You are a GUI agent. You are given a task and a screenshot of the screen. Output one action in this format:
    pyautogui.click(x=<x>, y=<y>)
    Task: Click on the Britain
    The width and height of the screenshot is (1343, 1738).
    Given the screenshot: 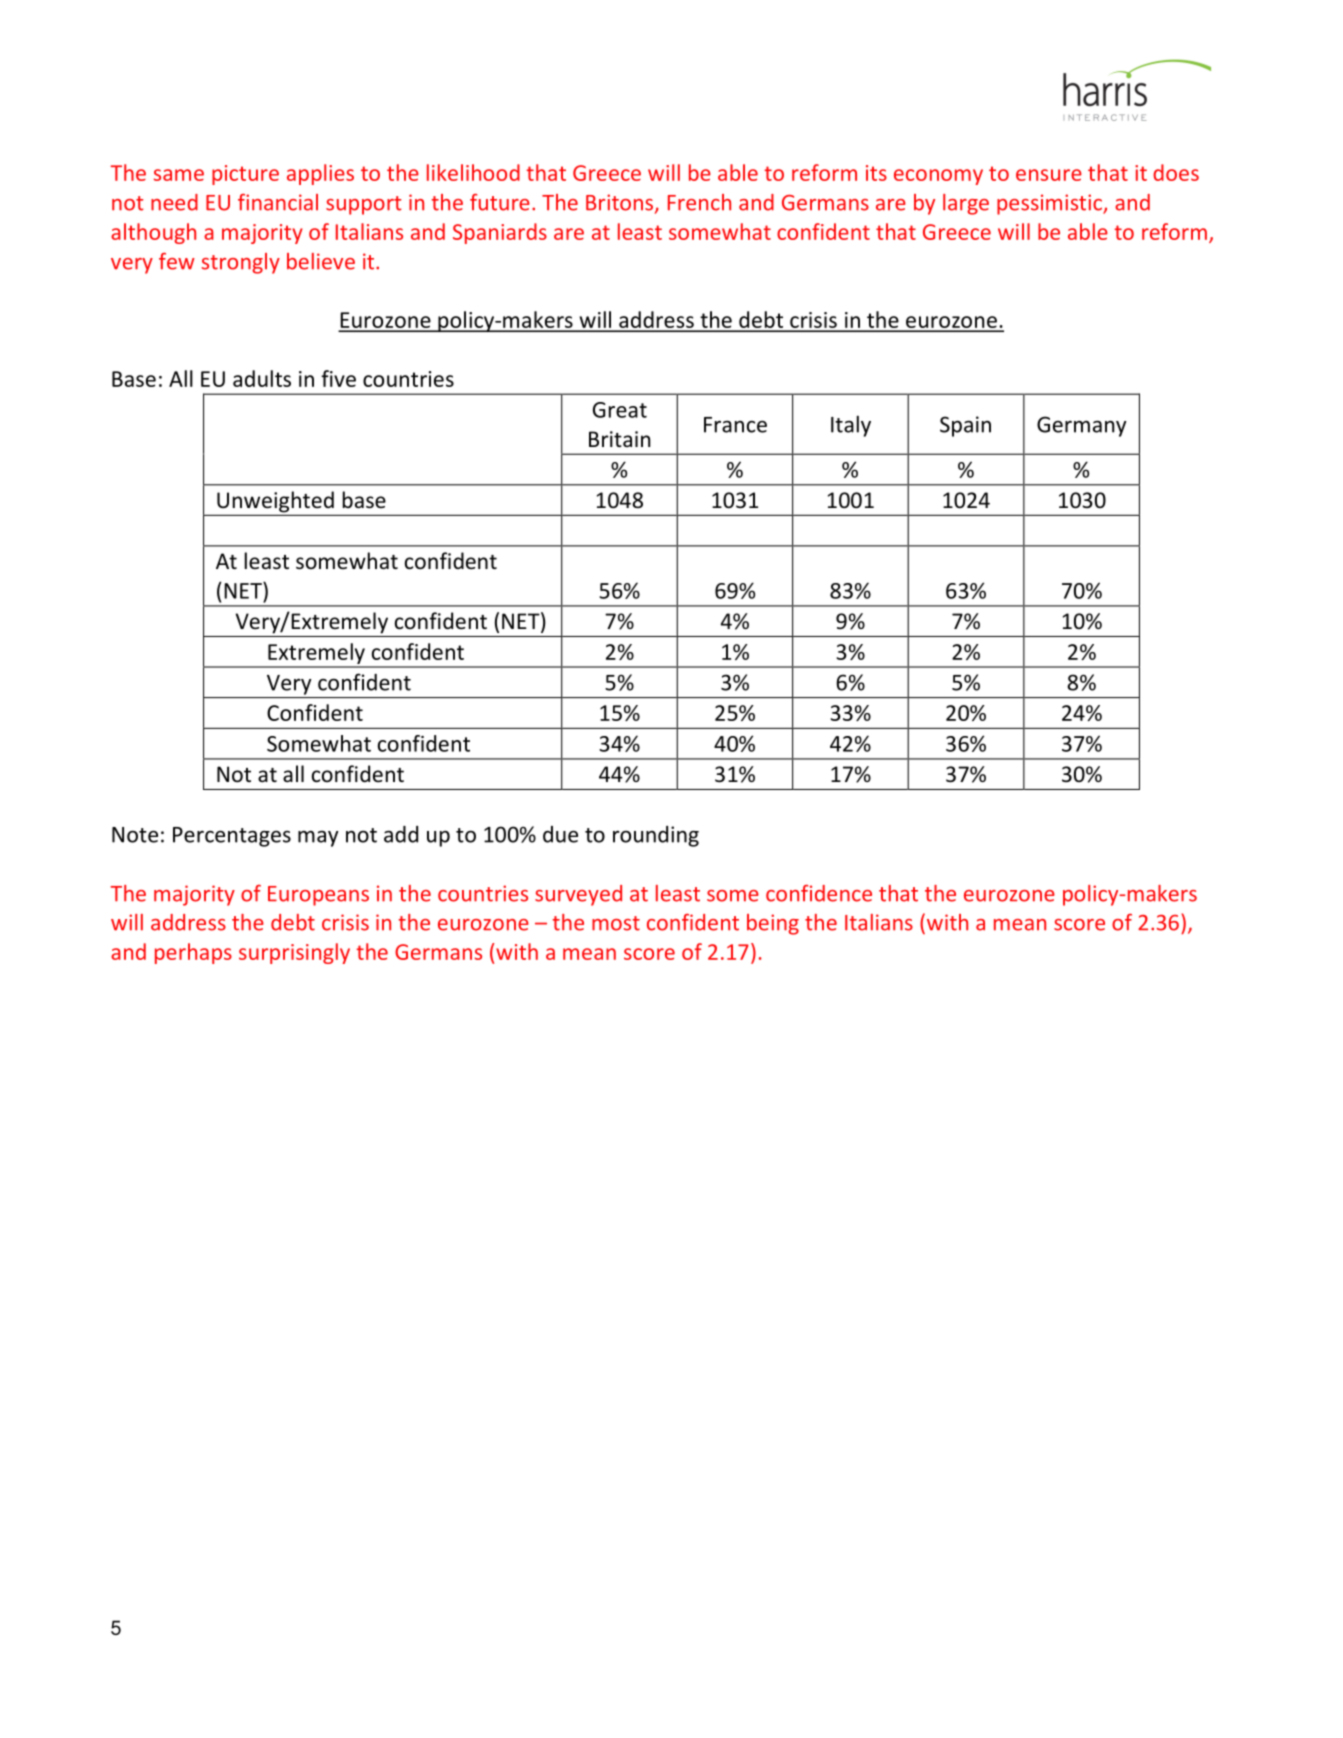 What is the action you would take?
    pyautogui.click(x=620, y=439)
